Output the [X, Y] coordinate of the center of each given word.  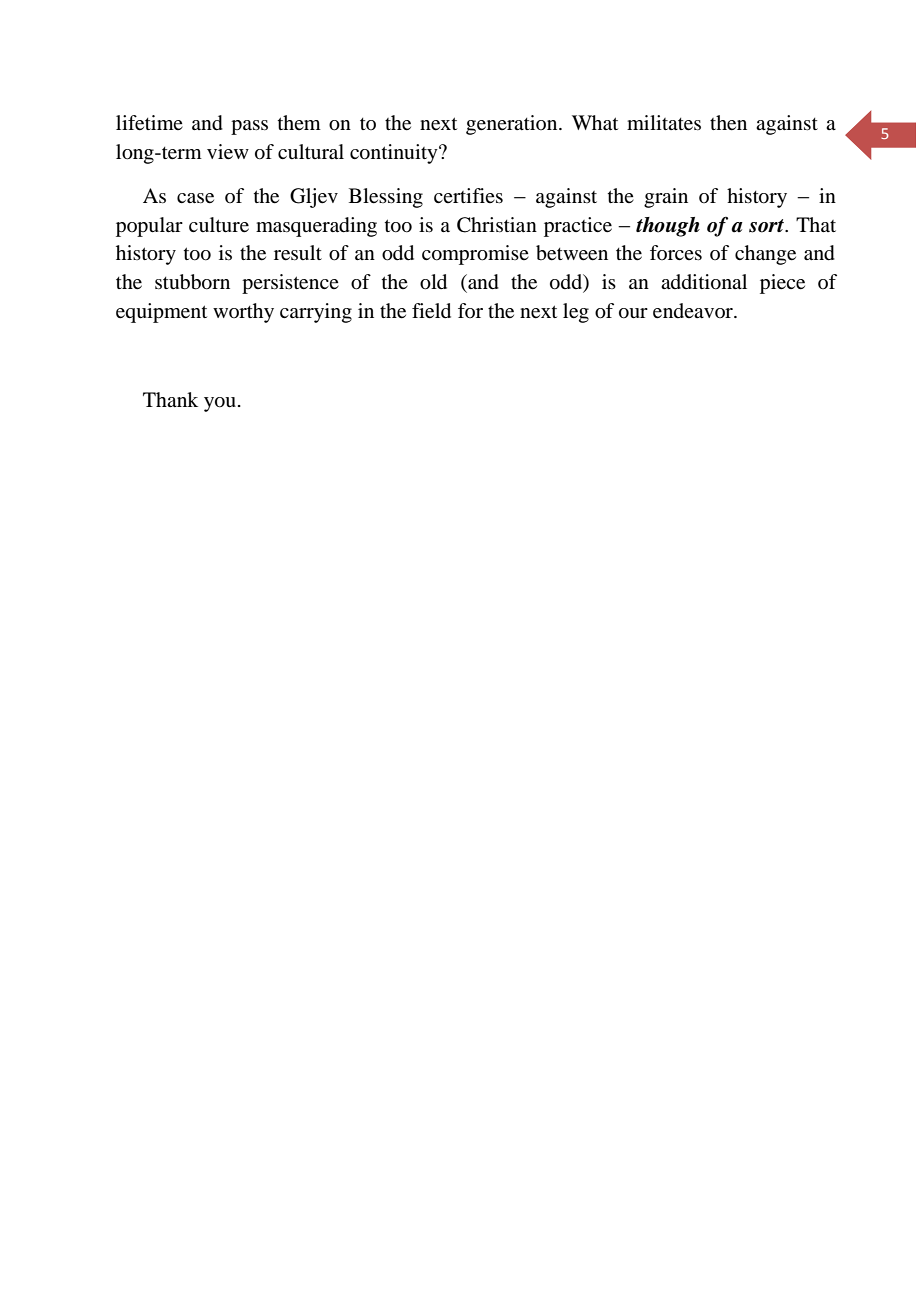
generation [513, 125]
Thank [170, 399]
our [633, 313]
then [728, 123]
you [220, 404]
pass [249, 127]
